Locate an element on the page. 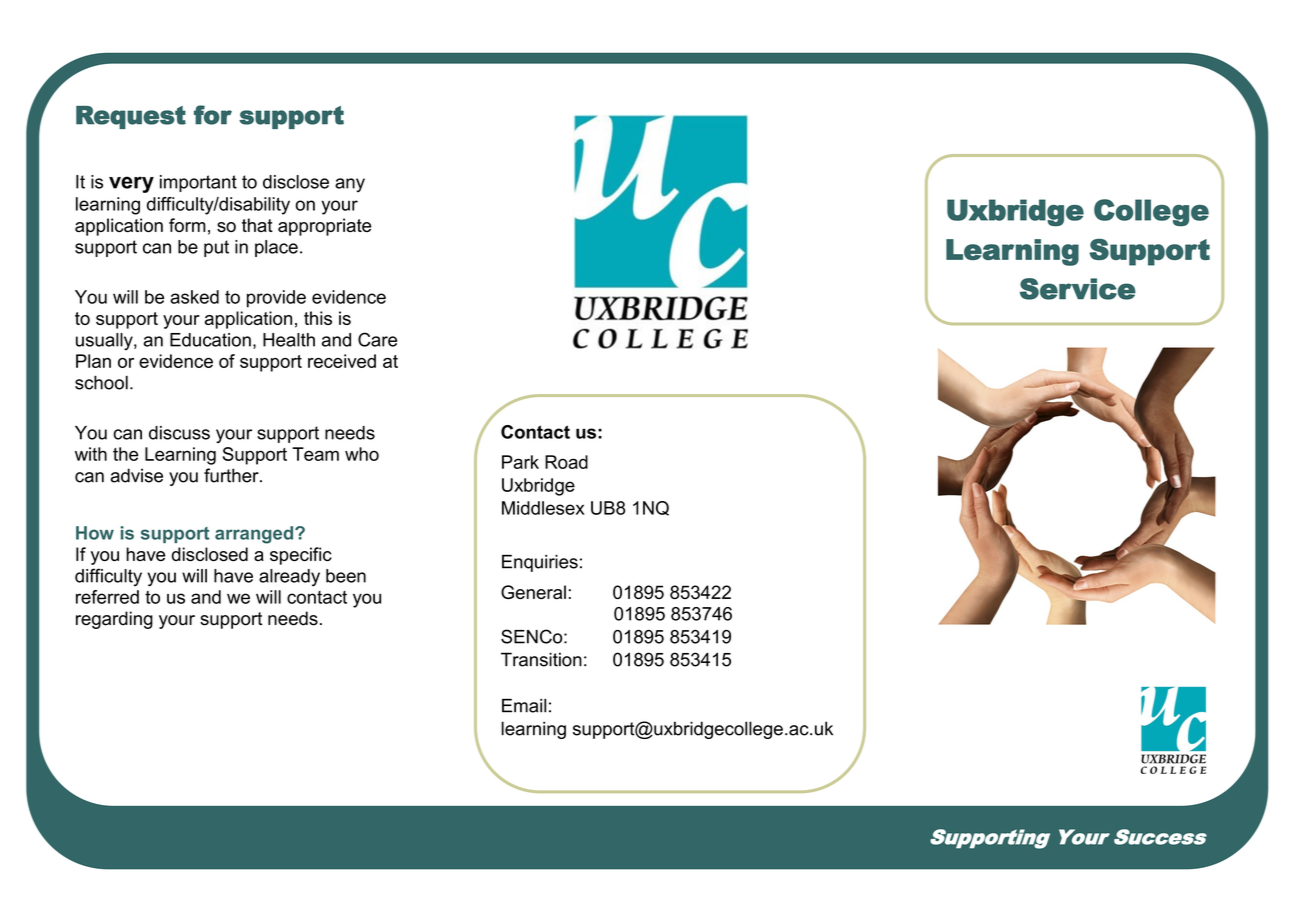 Image resolution: width=1308 pixels, height=924 pixels. regarding is located at coordinates (114, 620).
